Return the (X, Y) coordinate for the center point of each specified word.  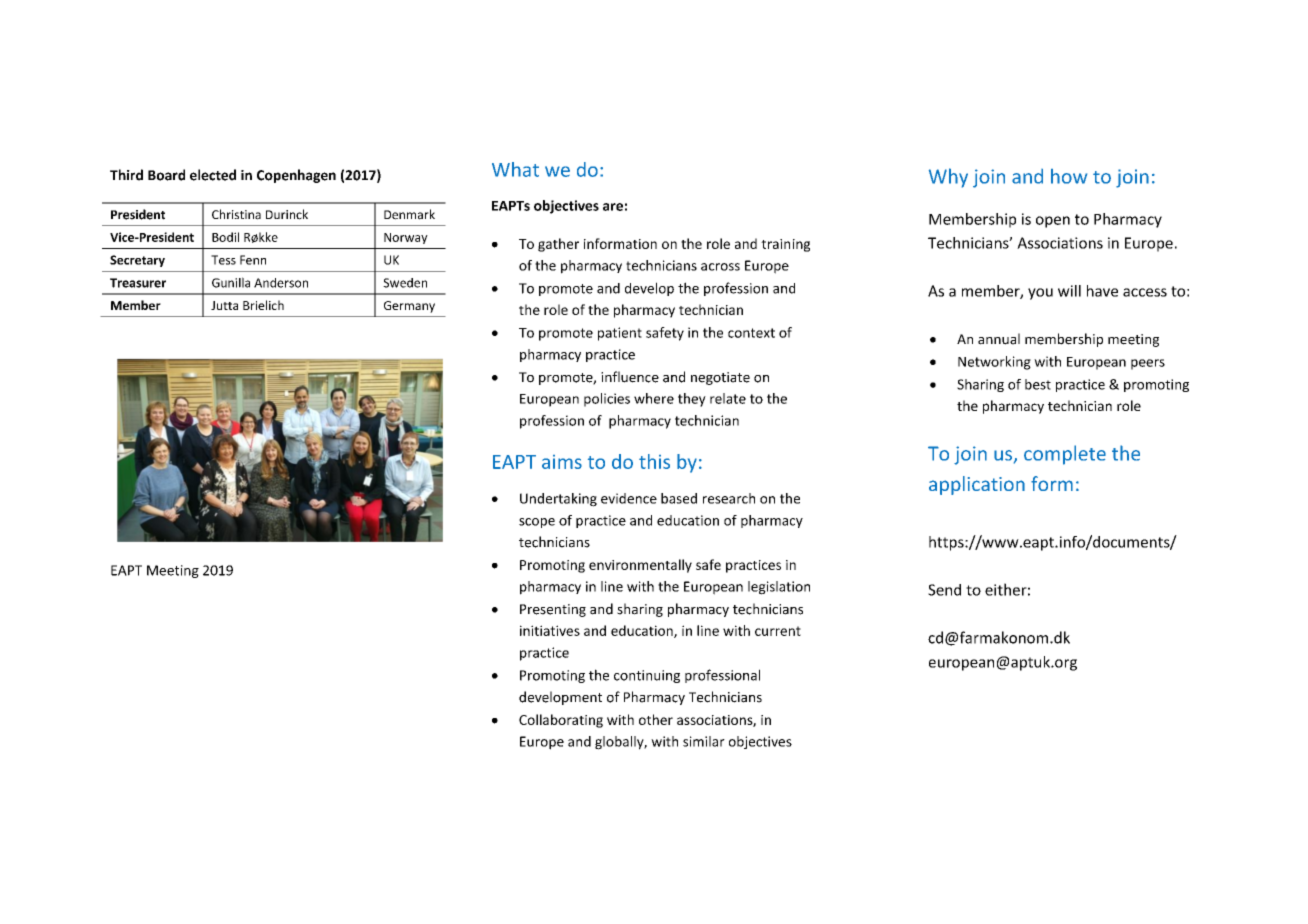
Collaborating (561, 721)
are (613, 207)
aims (562, 462)
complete (1065, 455)
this (654, 461)
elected (213, 175)
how (1069, 176)
